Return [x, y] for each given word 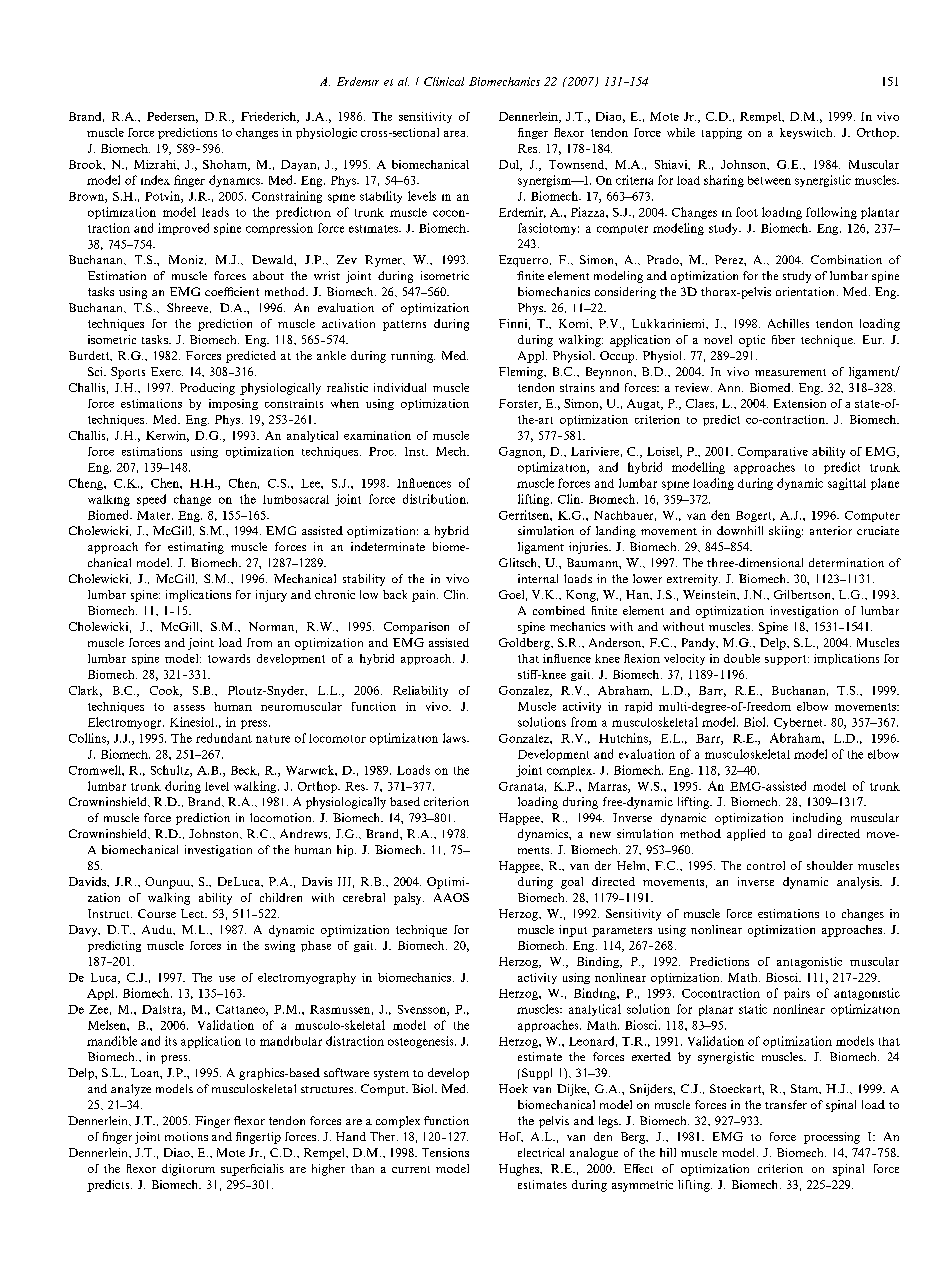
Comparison [416, 628]
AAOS [451, 897]
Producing [207, 389]
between [769, 180]
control [766, 865]
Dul [510, 165]
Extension [800, 403]
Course [157, 913]
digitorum [188, 1170]
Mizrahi [156, 165]
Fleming [522, 373]
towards [229, 658]
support [787, 660]
